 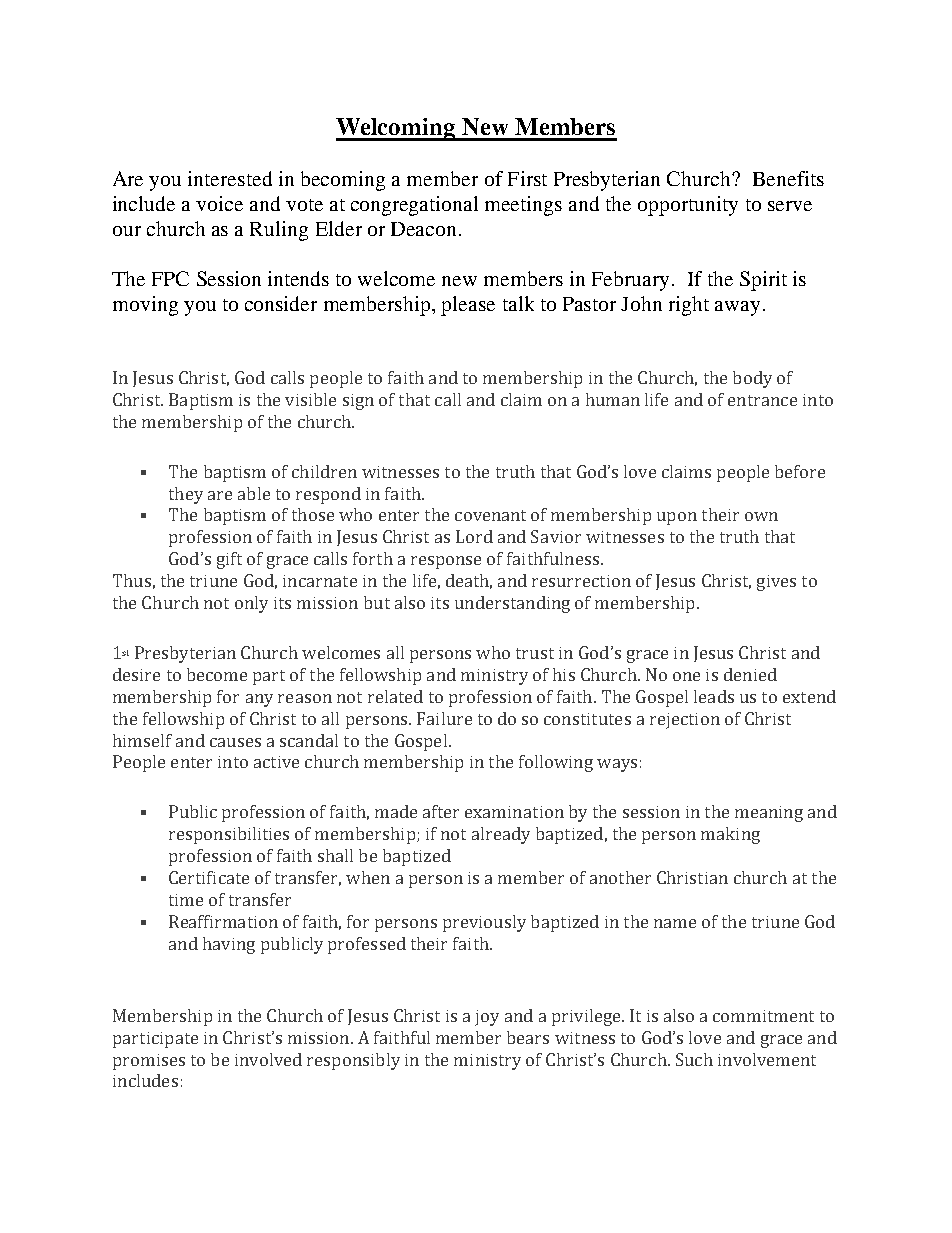 I want to click on Benefits, so click(x=788, y=178).
